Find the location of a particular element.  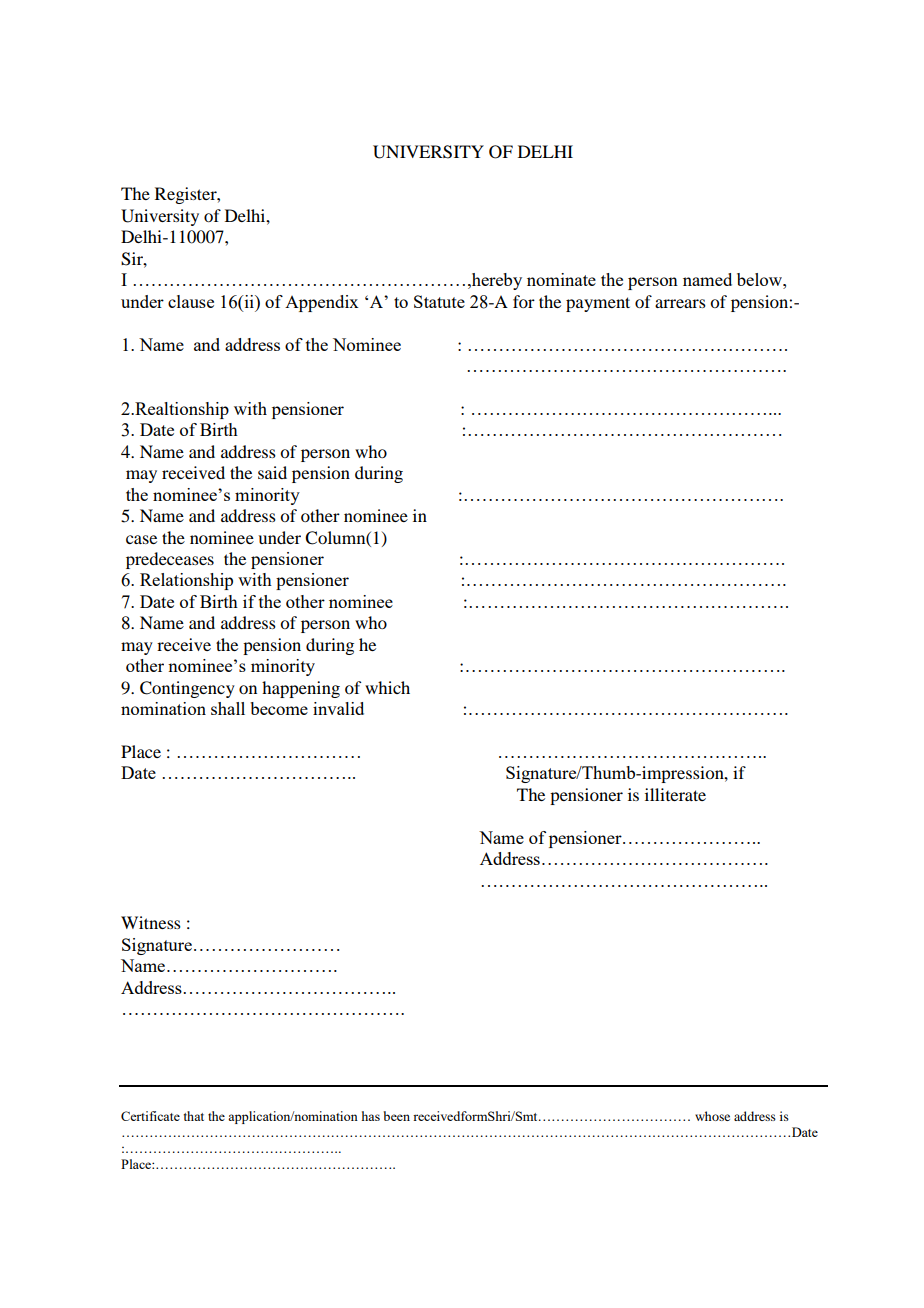

been is located at coordinates (396, 1116).
